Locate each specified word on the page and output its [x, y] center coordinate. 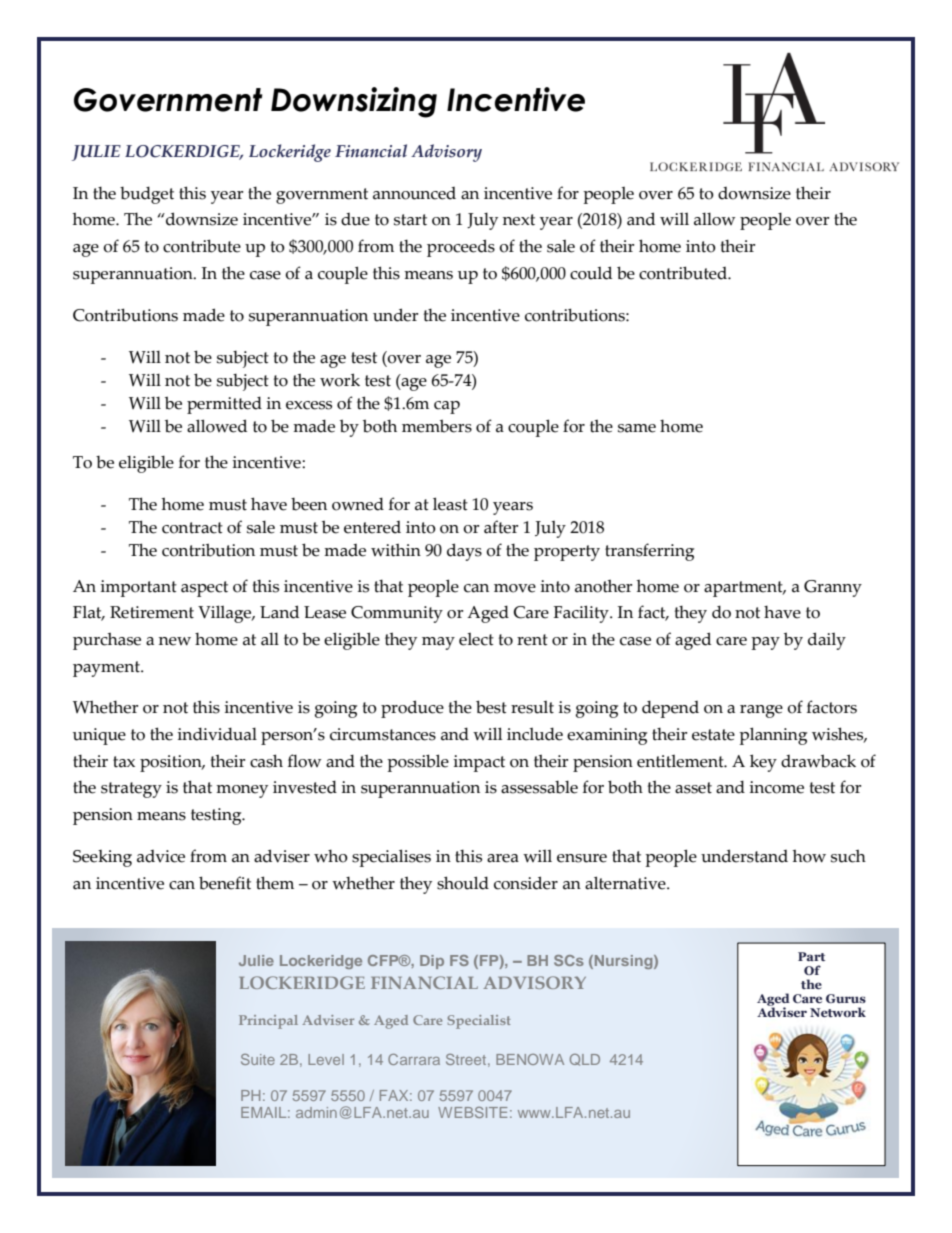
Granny [833, 588]
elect [476, 639]
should [463, 883]
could [591, 273]
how [809, 856]
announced [414, 193]
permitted [224, 405]
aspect [204, 589]
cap [447, 407]
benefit [225, 883]
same [637, 428]
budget [147, 195]
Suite [258, 1059]
